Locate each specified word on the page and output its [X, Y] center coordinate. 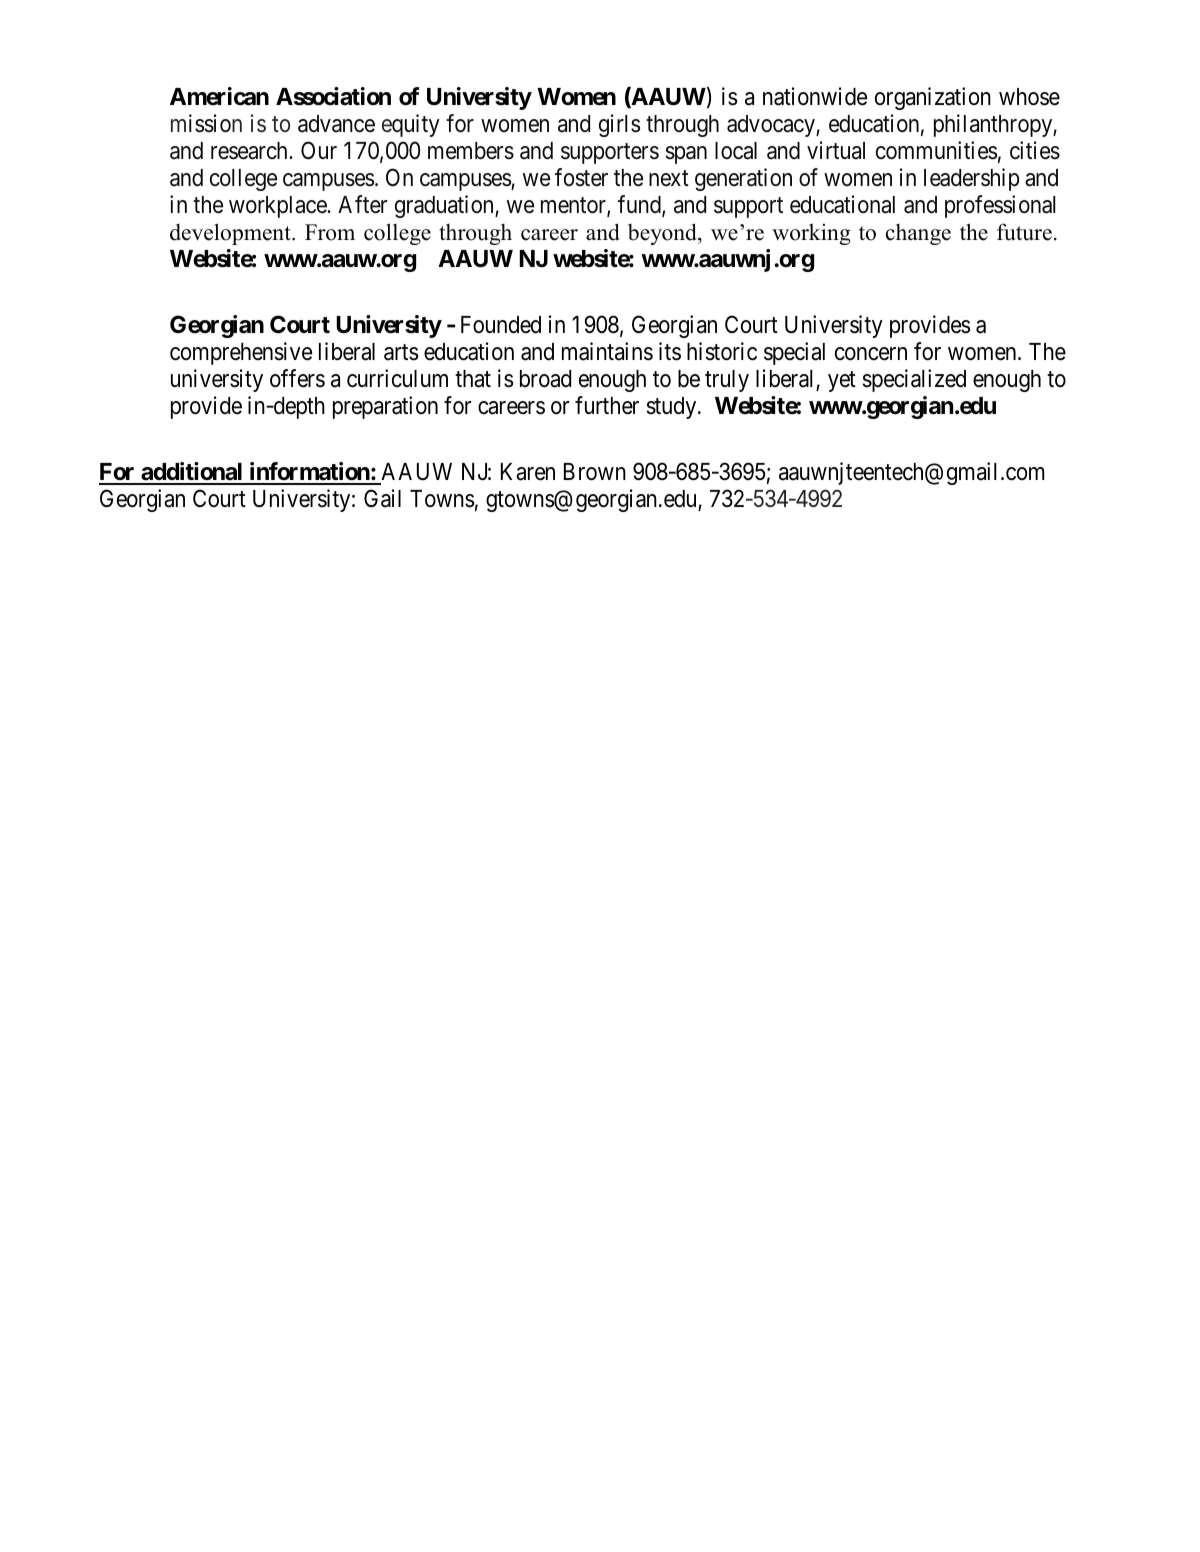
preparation [385, 407]
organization [933, 98]
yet [842, 381]
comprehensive [241, 353]
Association [333, 96]
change [918, 234]
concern [871, 354]
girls [619, 125]
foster [581, 177]
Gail [382, 498]
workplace [278, 207]
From [330, 232]
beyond [663, 234]
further [607, 405]
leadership [972, 179]
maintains [607, 351]
